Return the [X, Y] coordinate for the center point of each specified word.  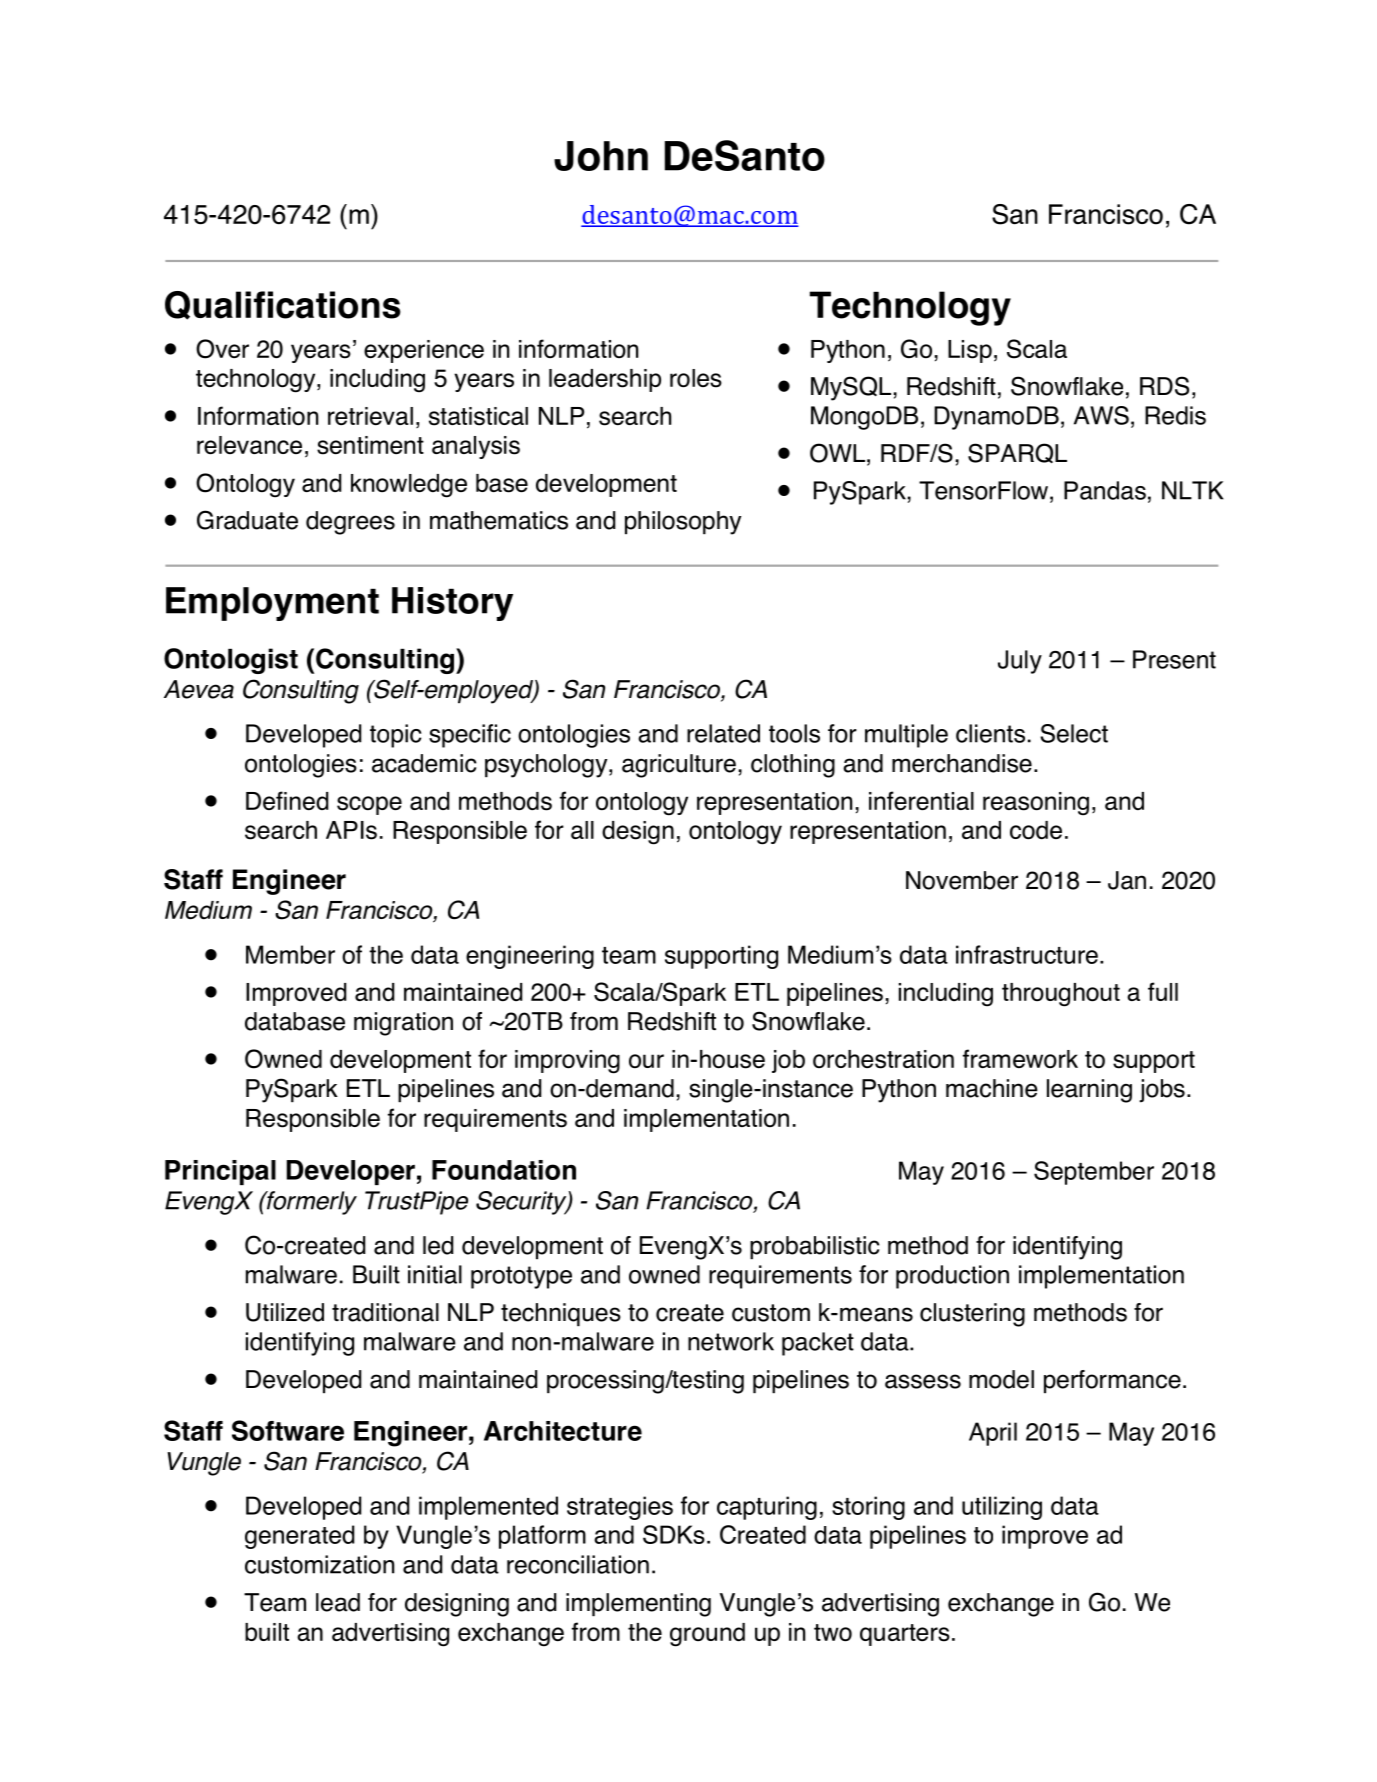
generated [299, 1537]
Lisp [970, 351]
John [601, 156]
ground [707, 1635]
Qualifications [283, 305]
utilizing [1002, 1508]
